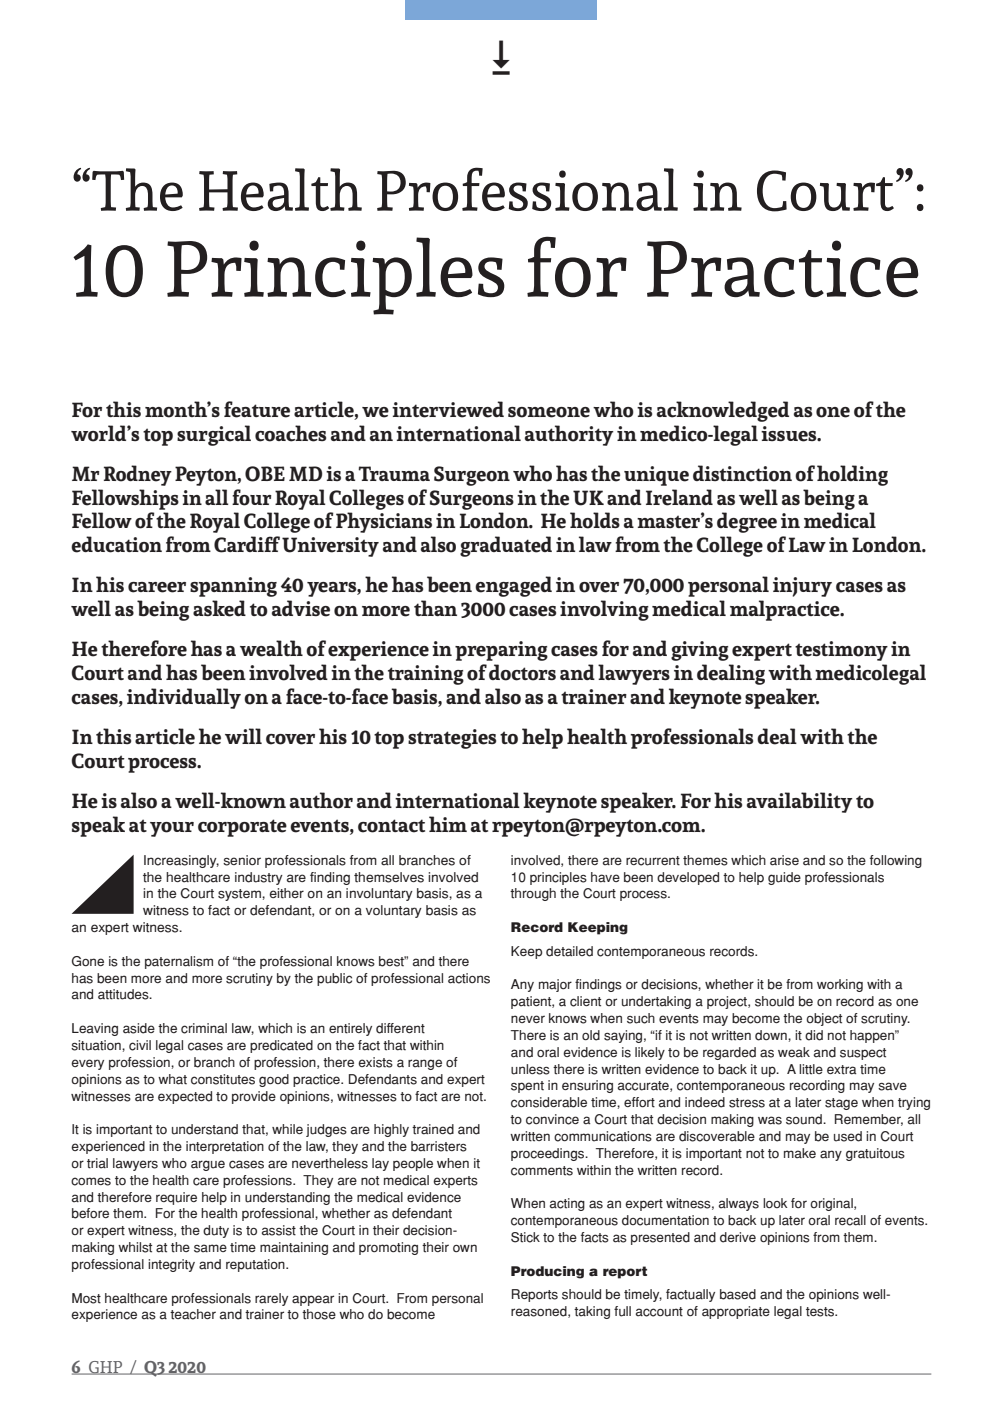 This image has width=1003, height=1418. I want to click on surgical, so click(214, 435).
